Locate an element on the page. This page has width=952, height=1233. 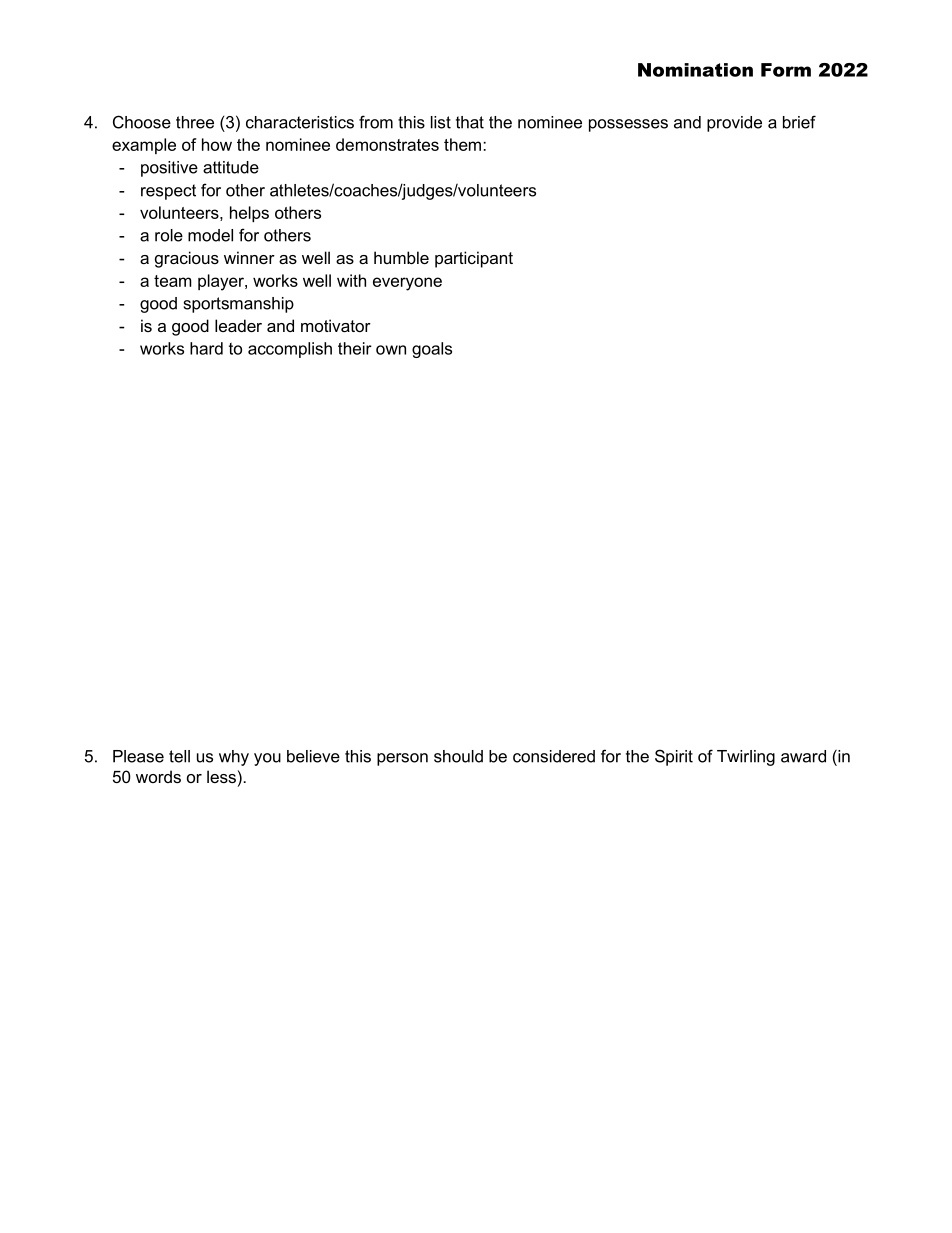
hard is located at coordinates (206, 348).
